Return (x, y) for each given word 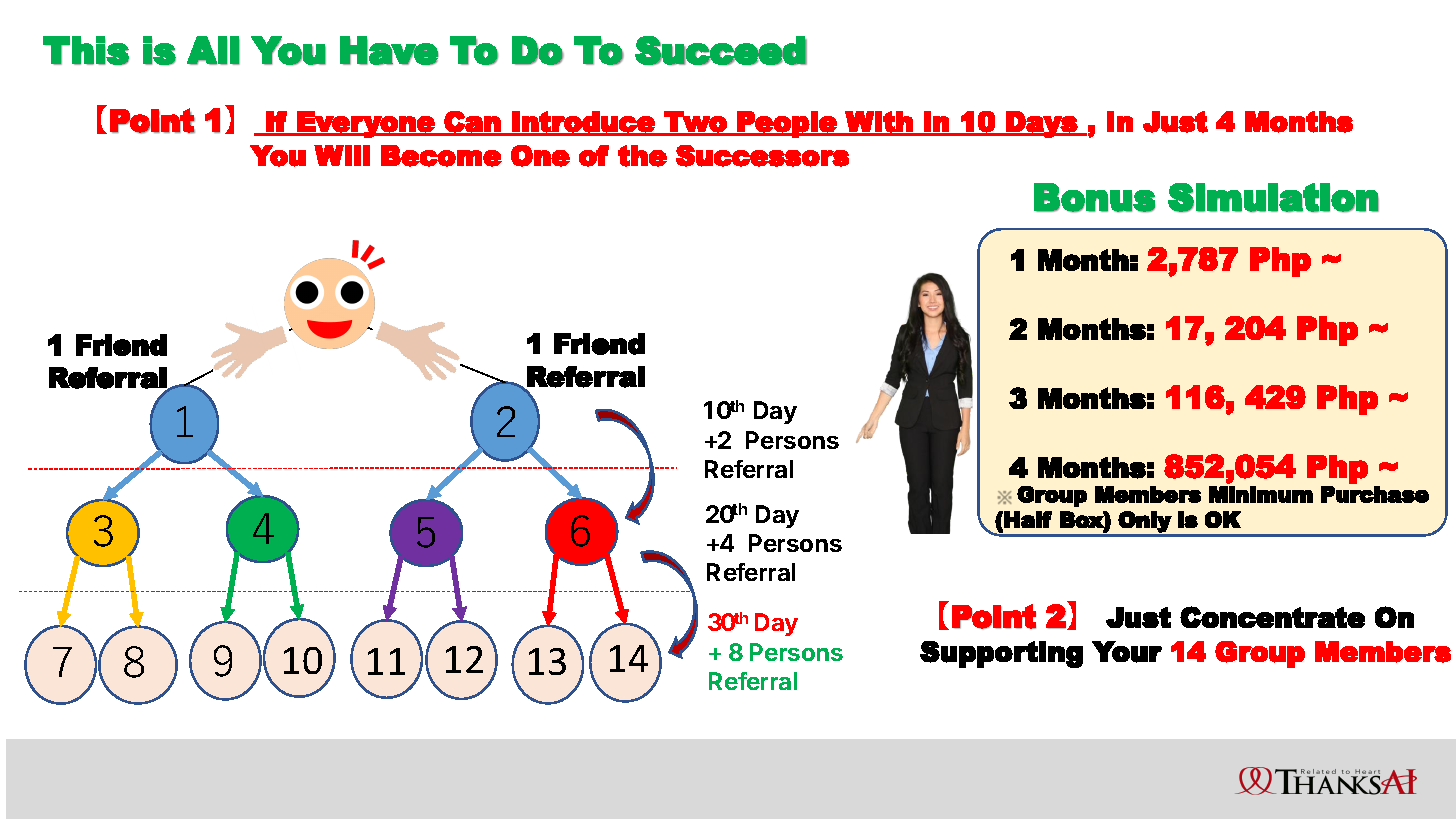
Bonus (1094, 197)
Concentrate (1272, 617)
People (787, 124)
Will (342, 155)
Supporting (1001, 654)
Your (1127, 652)
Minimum (1261, 494)
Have (389, 50)
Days (1041, 124)
